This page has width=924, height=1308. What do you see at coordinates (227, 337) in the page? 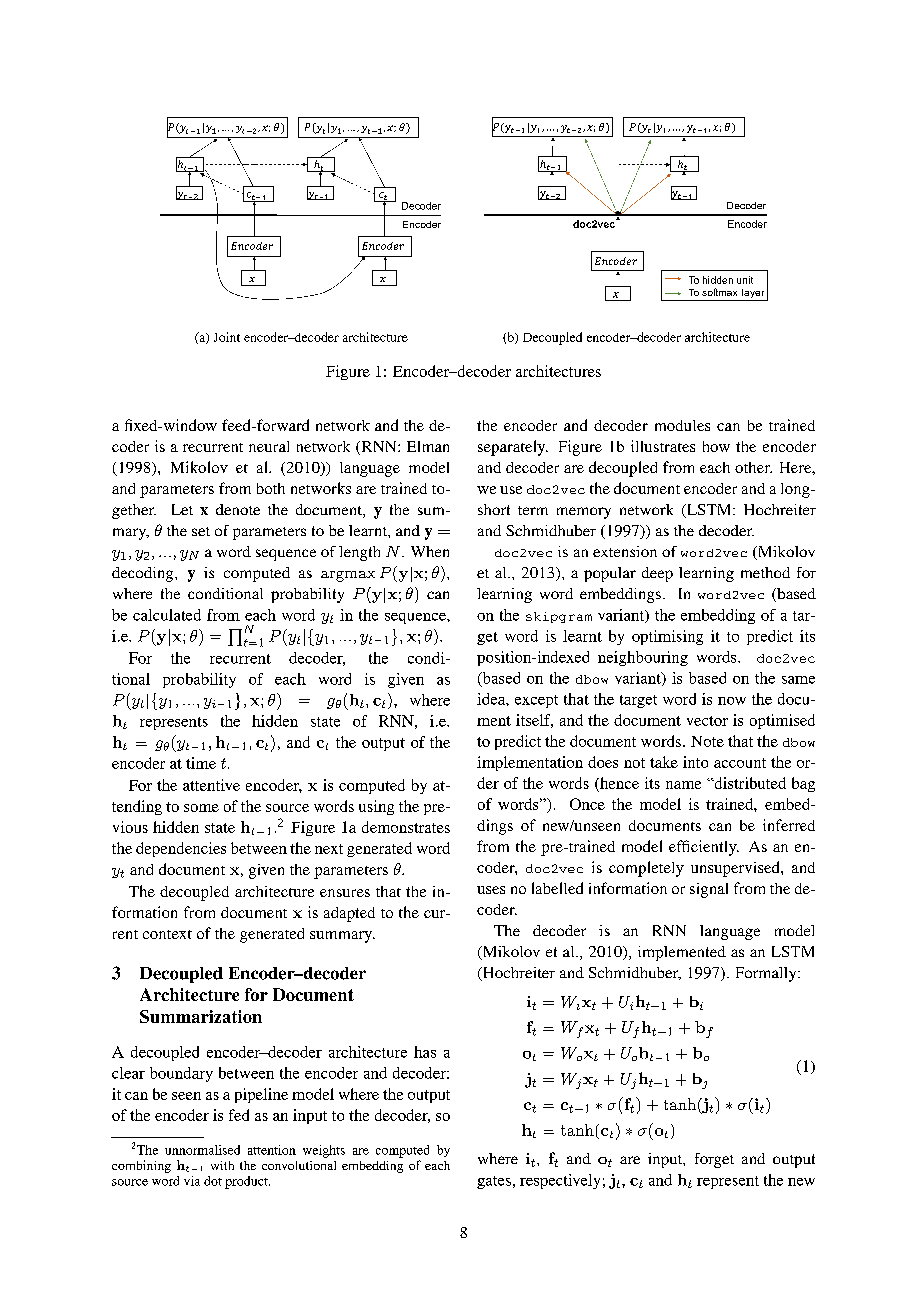
I see `Joint` at bounding box center [227, 337].
